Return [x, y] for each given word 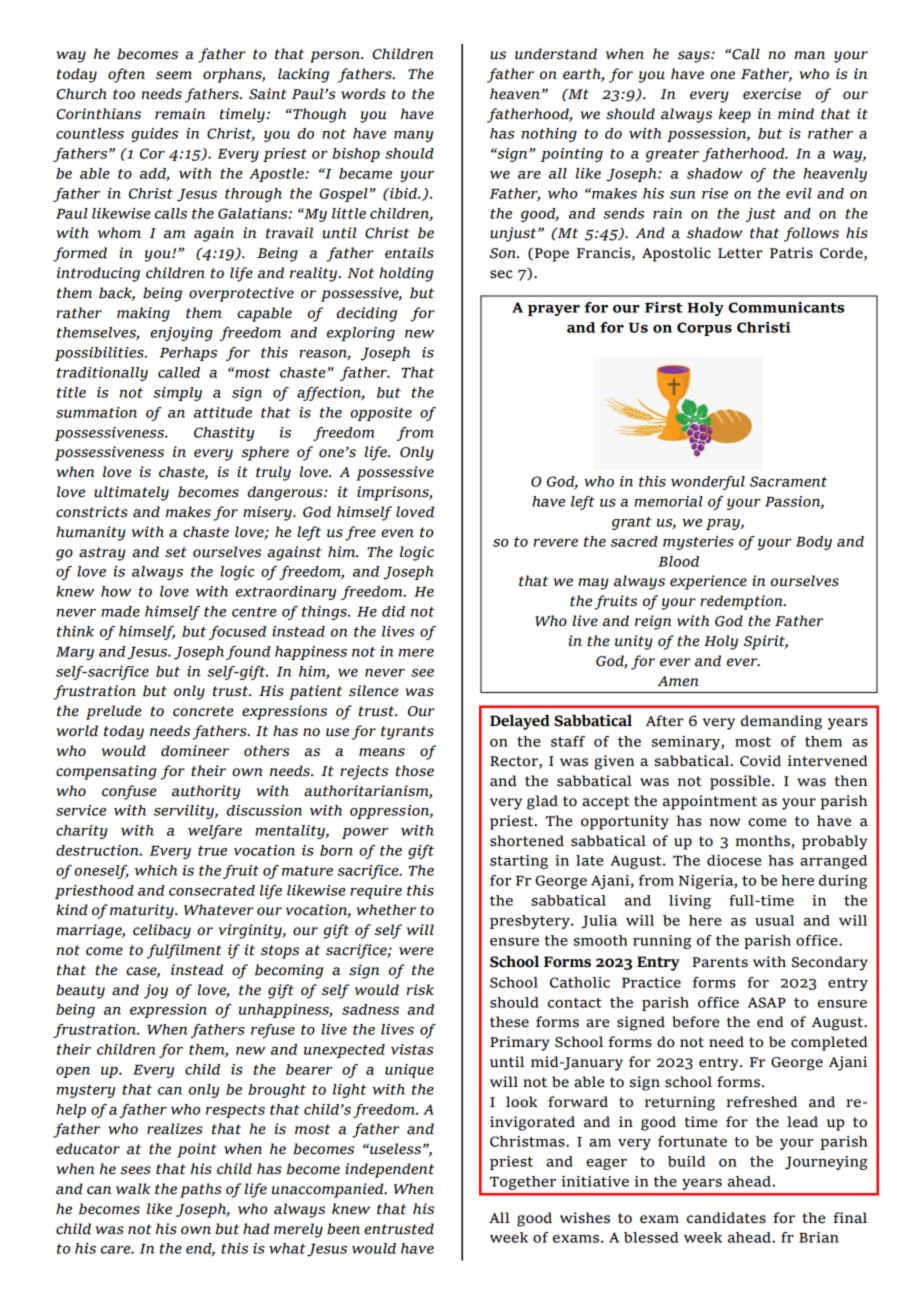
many [413, 136]
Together [523, 1183]
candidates [726, 1218]
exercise [772, 94]
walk [133, 1189]
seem [174, 75]
